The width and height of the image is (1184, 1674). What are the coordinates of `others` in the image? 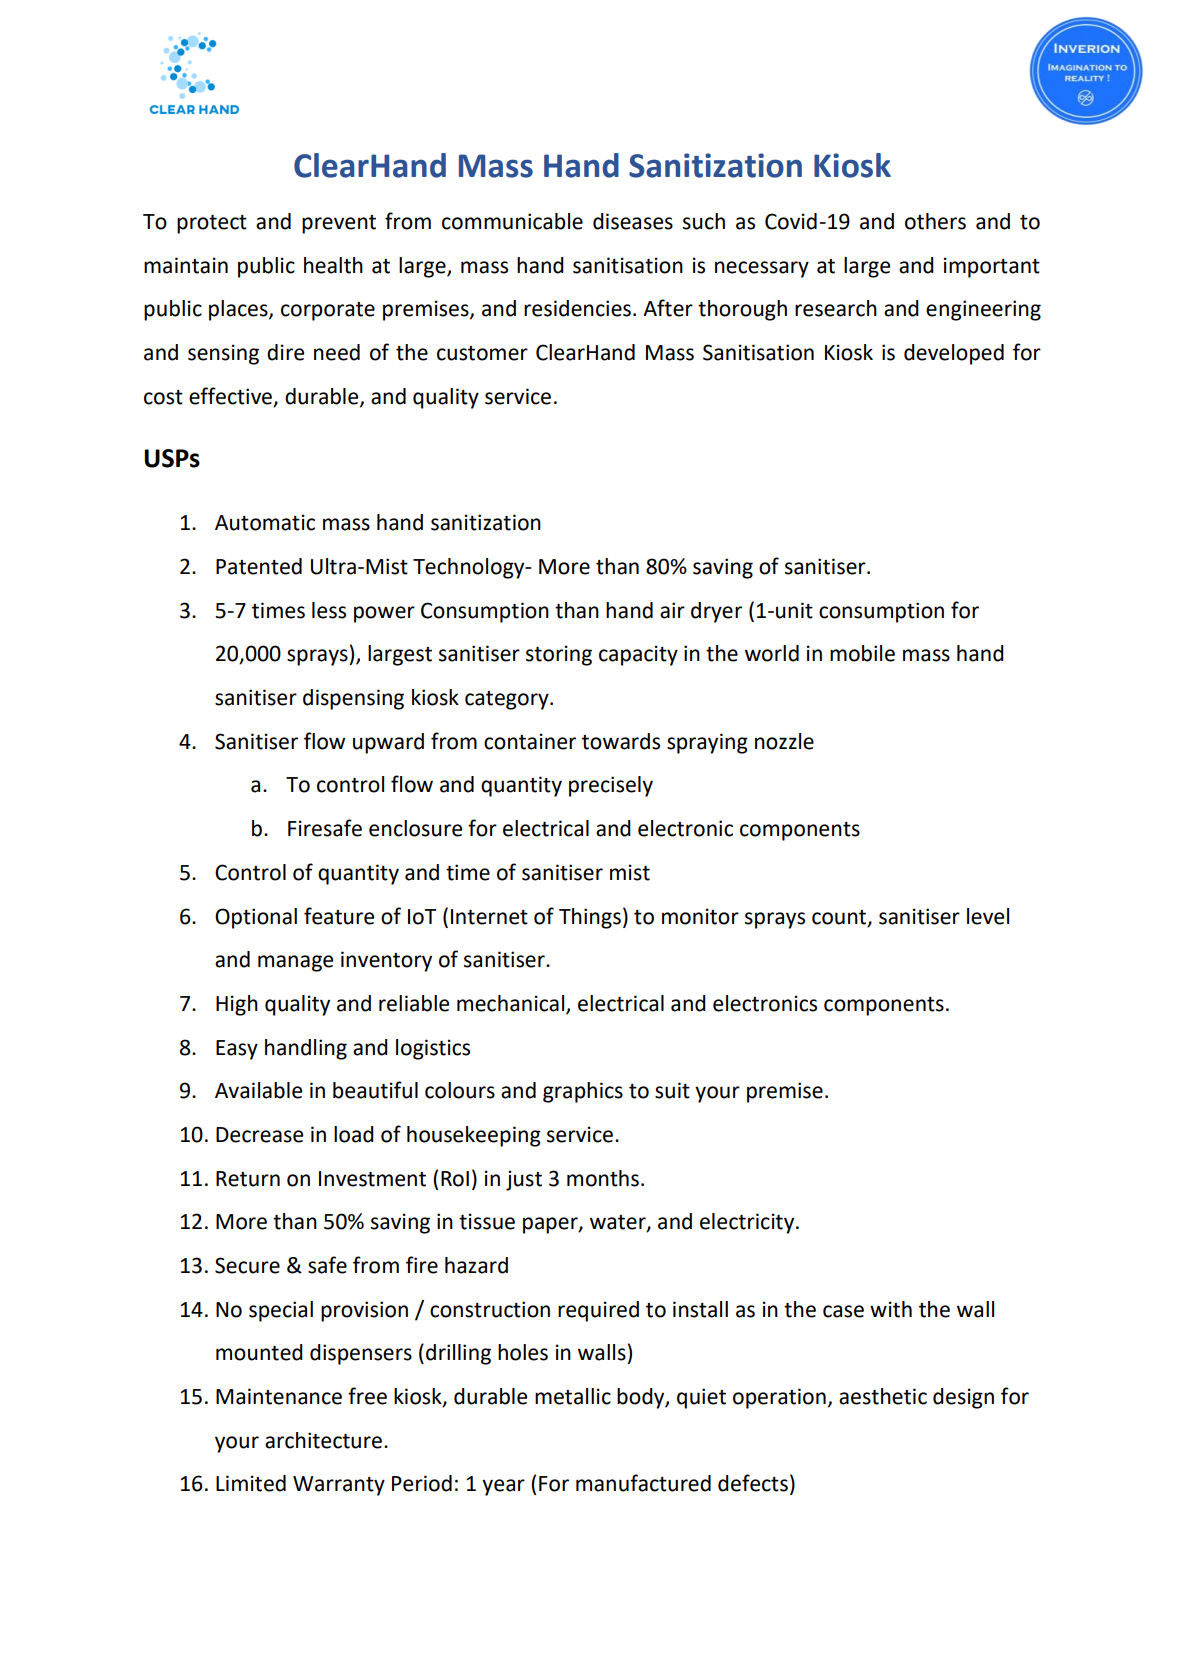 It's located at (935, 221).
